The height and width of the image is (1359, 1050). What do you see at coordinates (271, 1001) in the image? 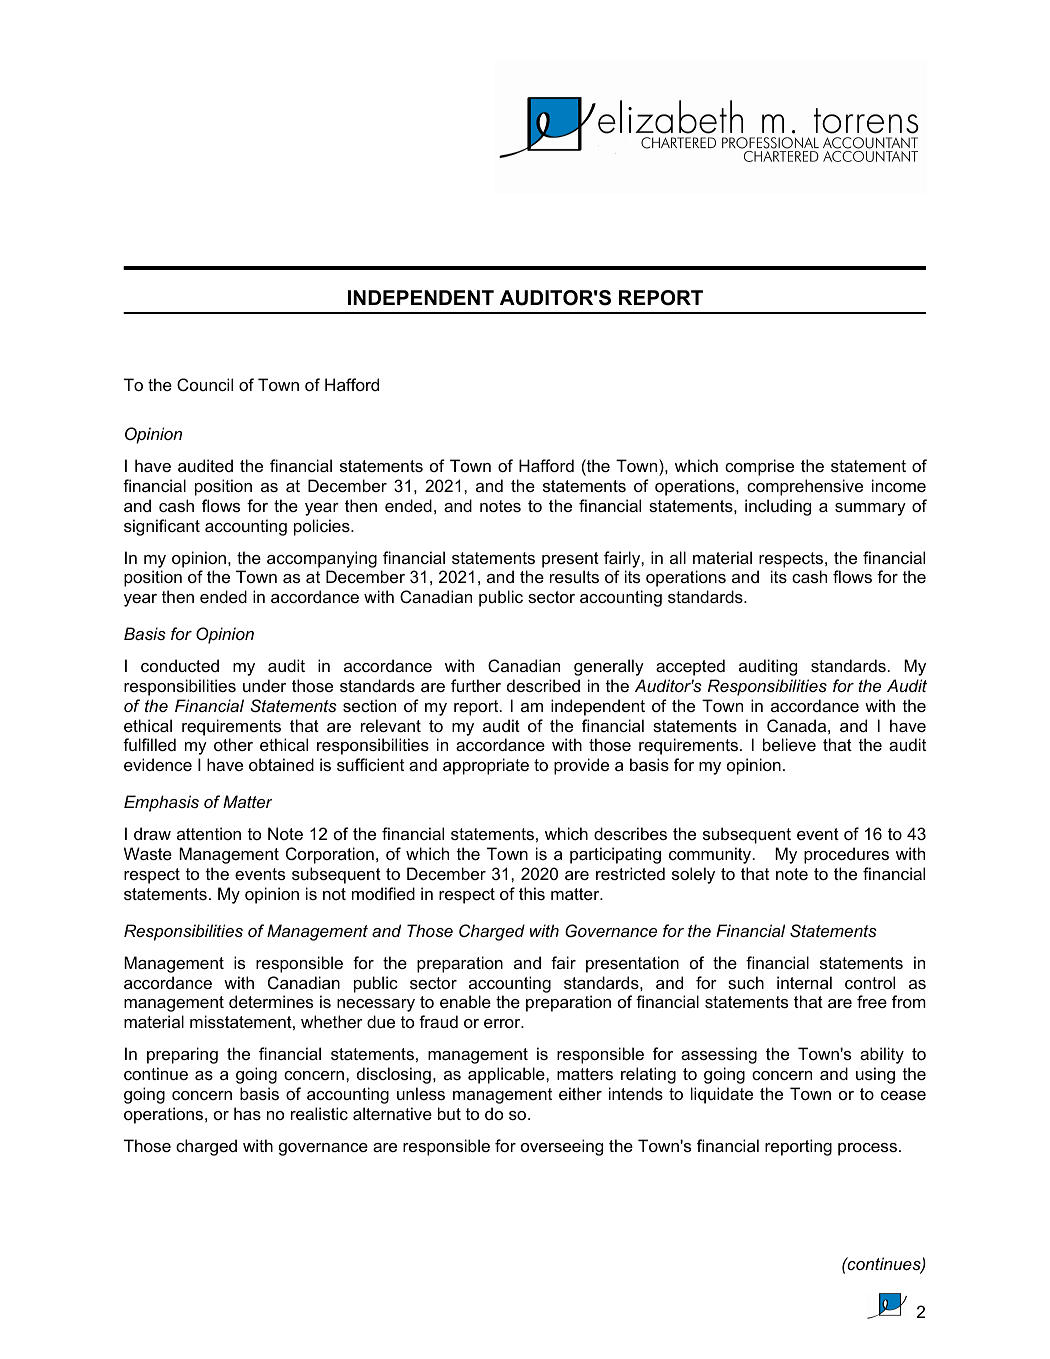
I see `determines` at bounding box center [271, 1001].
